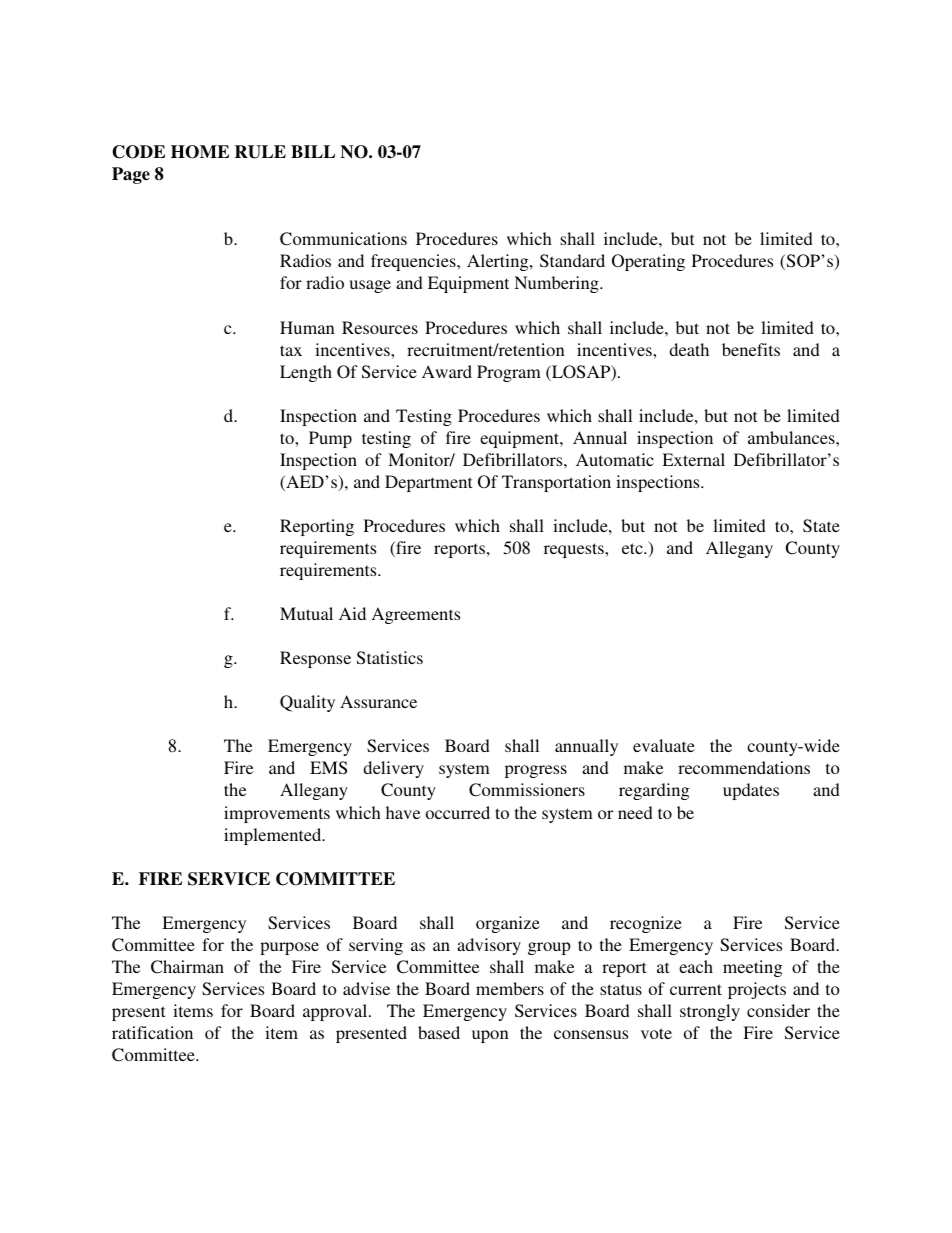 The width and height of the image is (952, 1233). What do you see at coordinates (458, 812) in the image?
I see `occurred` at bounding box center [458, 812].
